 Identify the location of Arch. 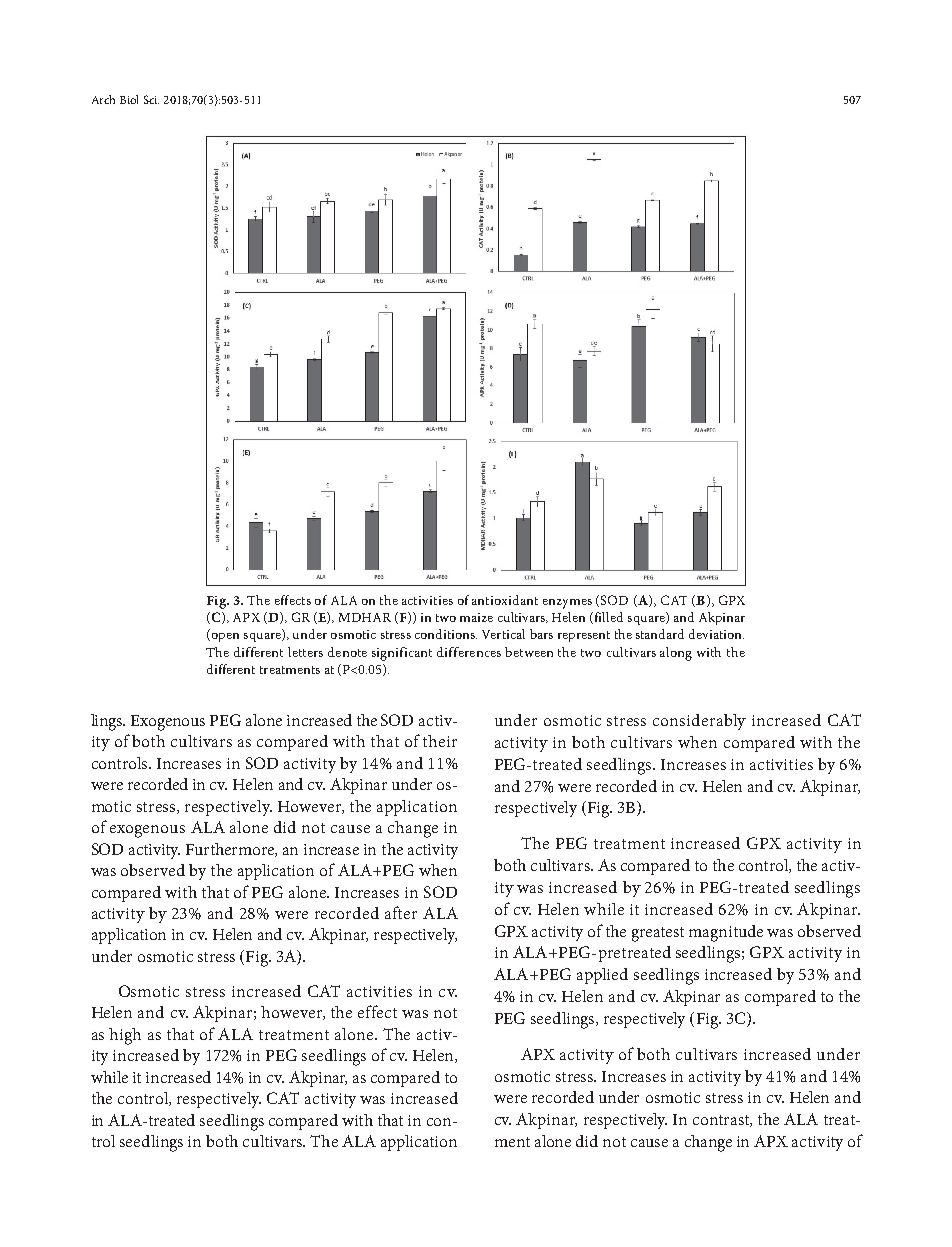
(103, 99).
